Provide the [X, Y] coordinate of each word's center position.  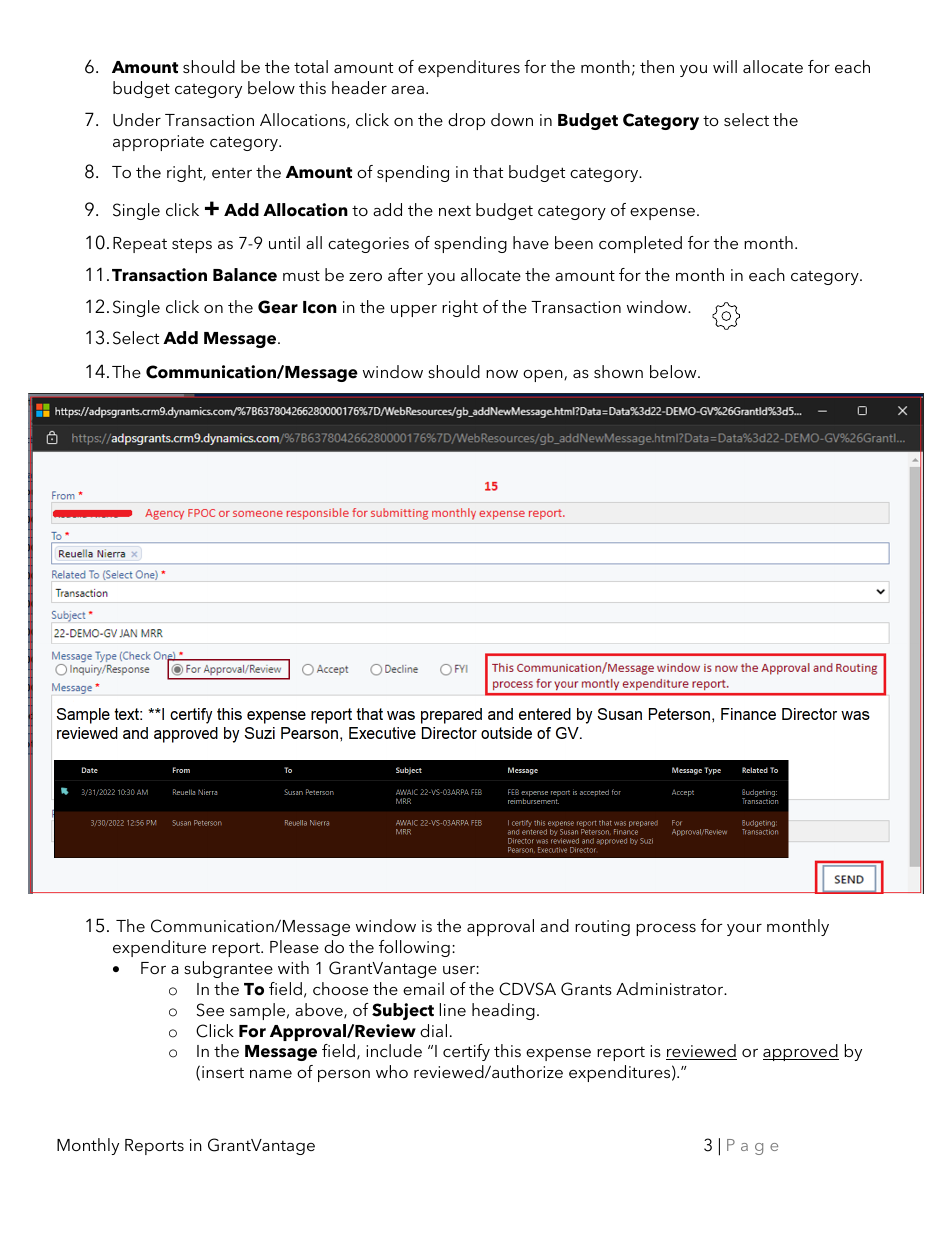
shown [618, 371]
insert [223, 1072]
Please [294, 946]
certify [466, 1052]
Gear [278, 307]
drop [466, 121]
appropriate [158, 143]
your [744, 930]
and [554, 925]
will [725, 66]
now [502, 374]
